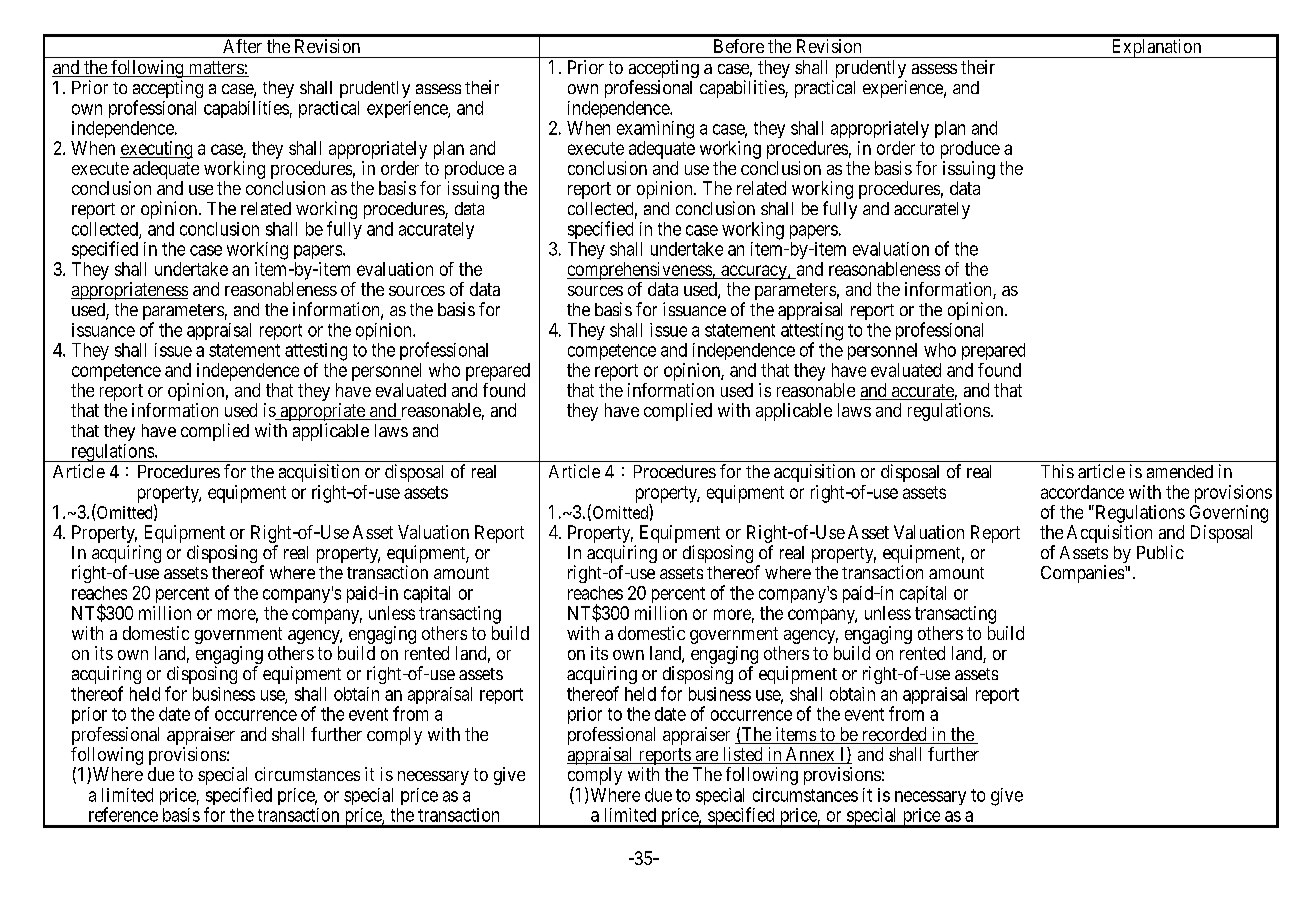 The height and width of the screenshot is (924, 1308). Describe the element at coordinates (1082, 492) in the screenshot. I see `accordance` at that location.
